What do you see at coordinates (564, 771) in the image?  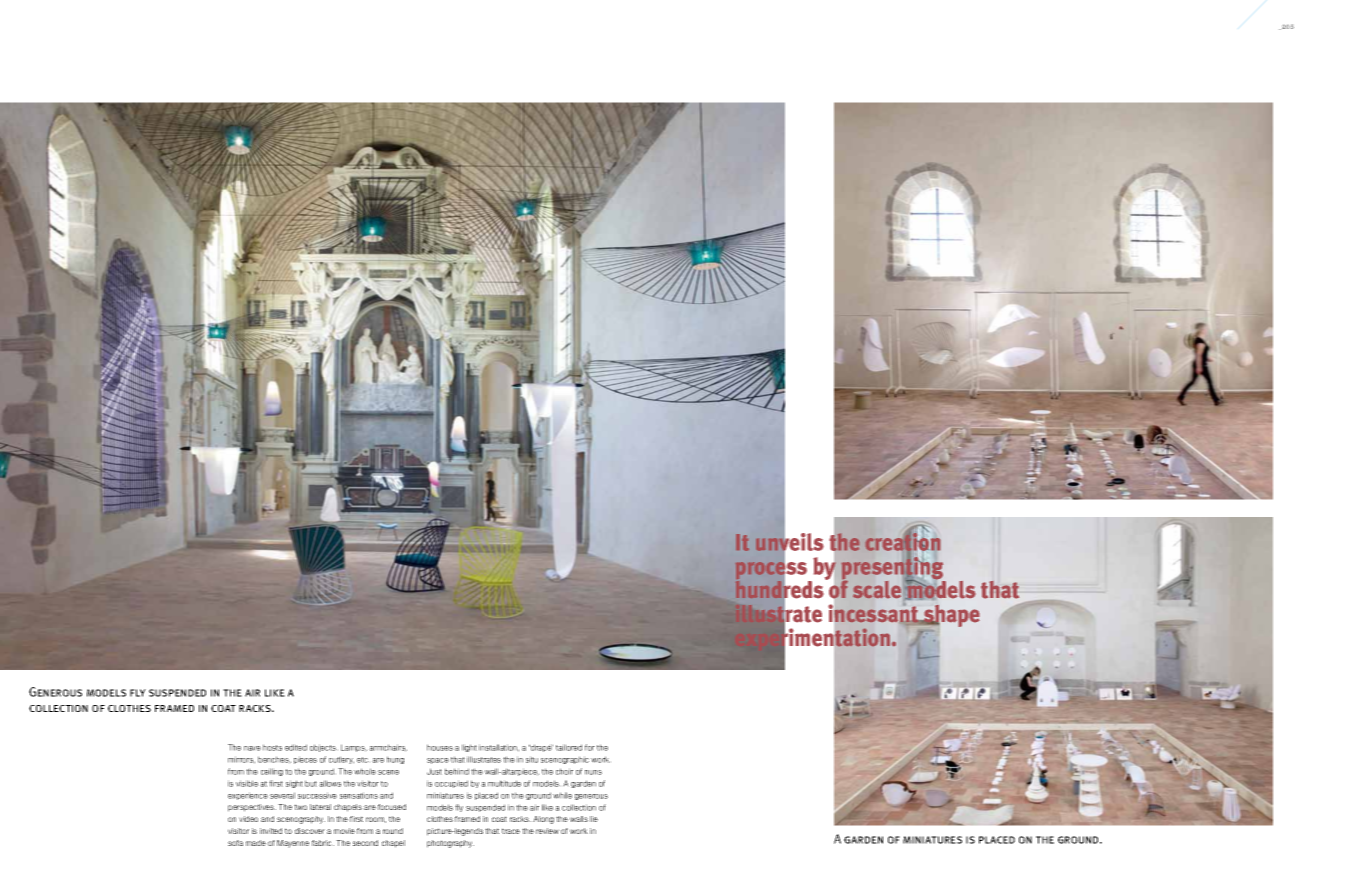 I see `choir` at bounding box center [564, 771].
